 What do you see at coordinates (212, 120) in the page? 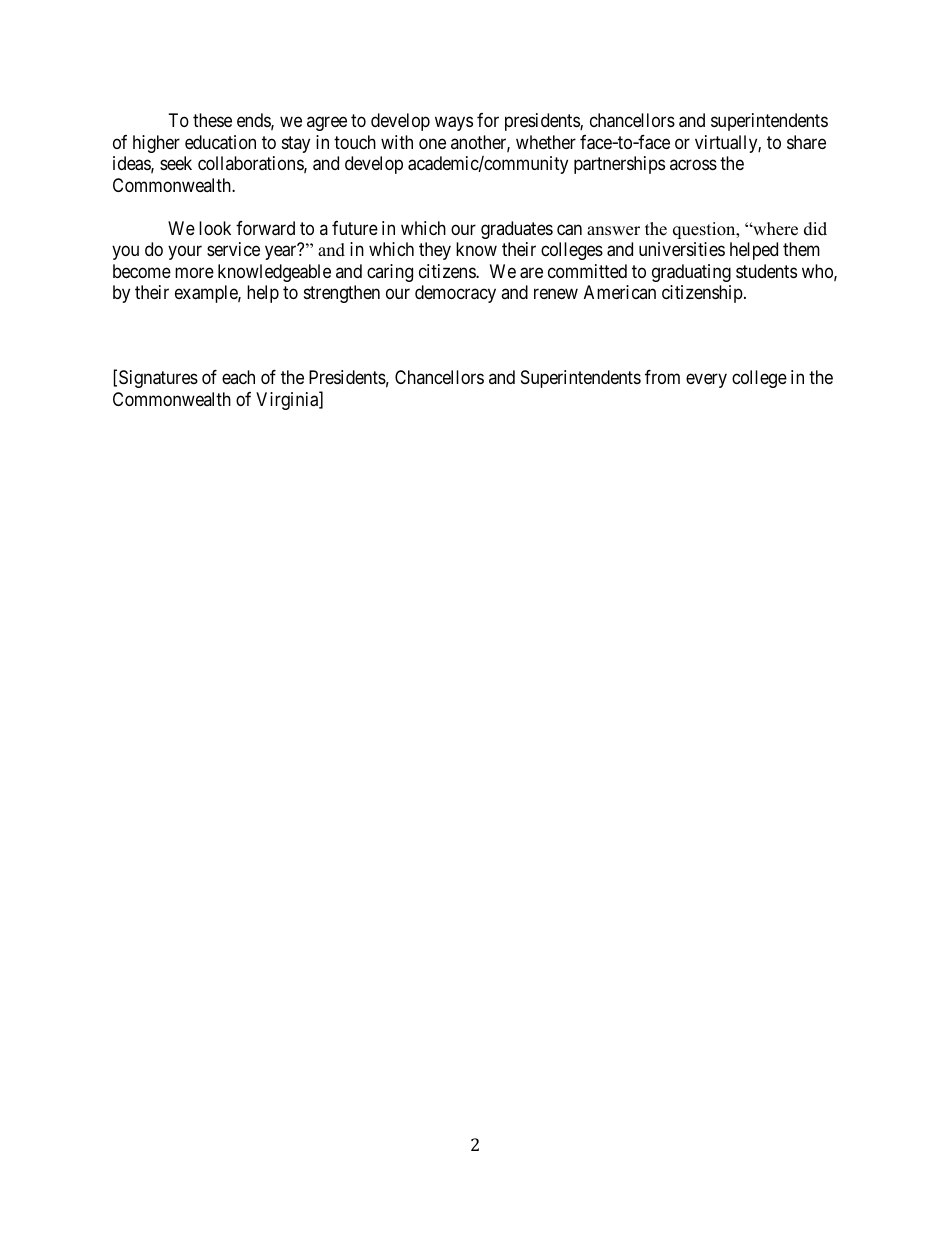
I see `these` at bounding box center [212, 120].
